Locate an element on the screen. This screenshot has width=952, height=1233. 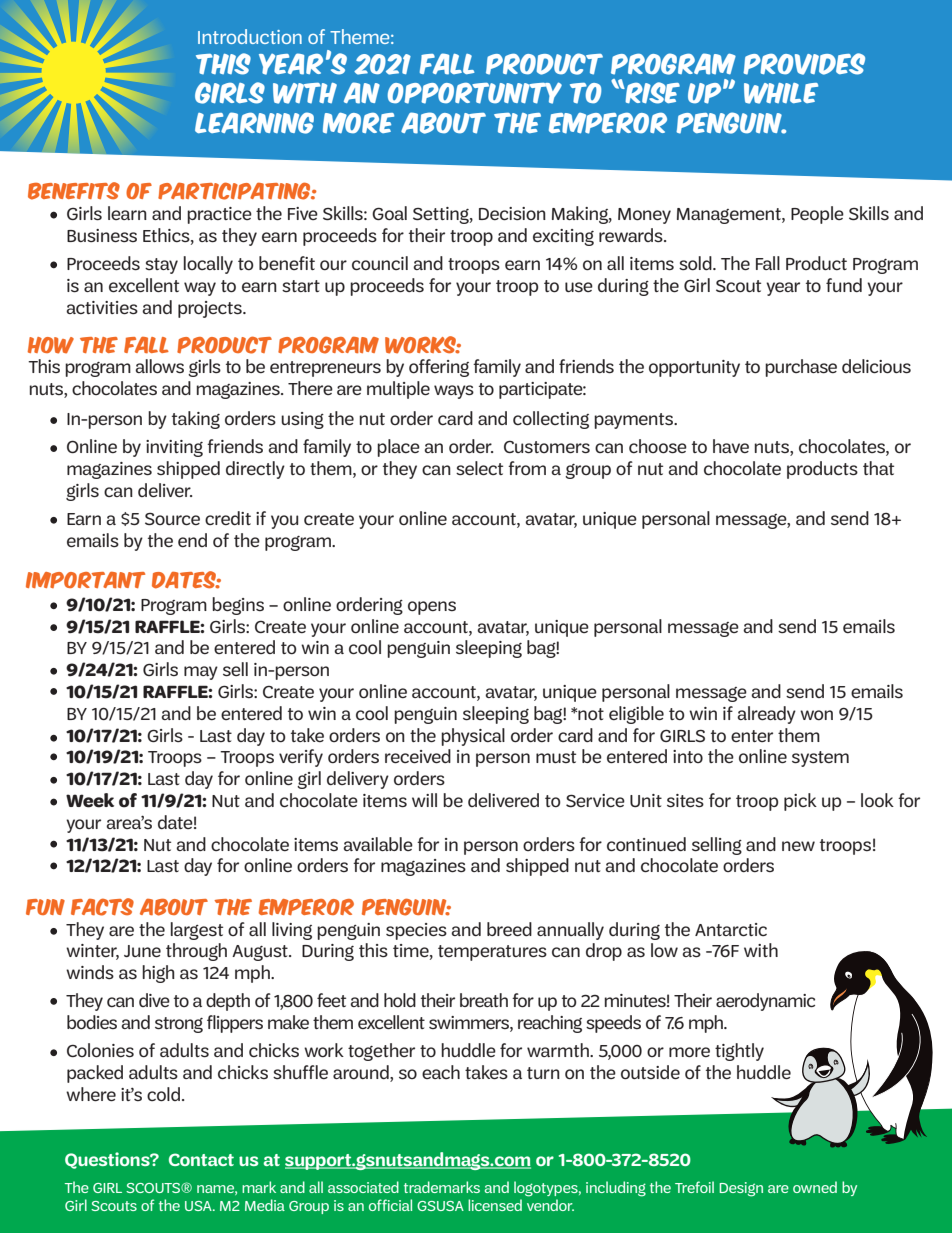
Contact is located at coordinates (201, 1159).
